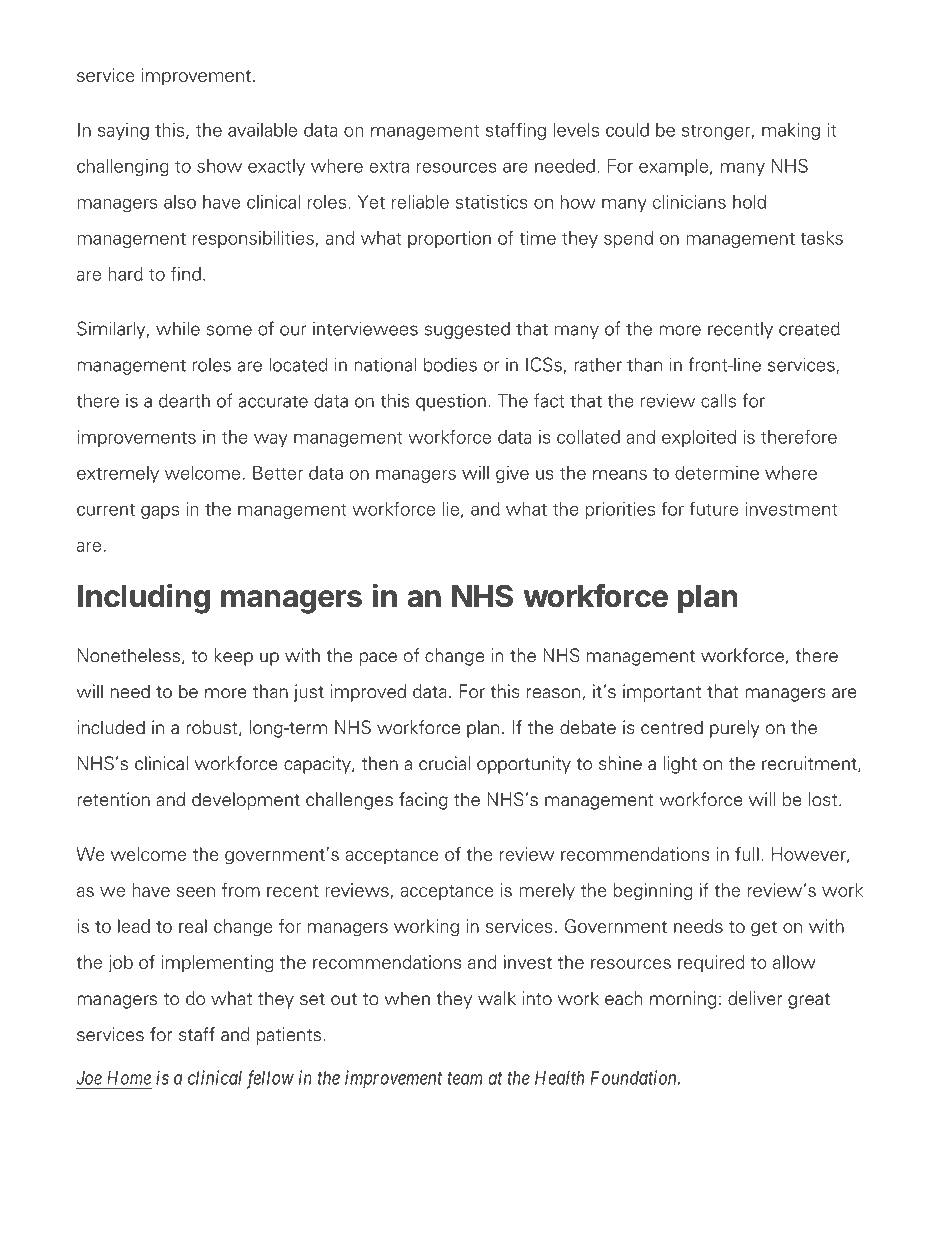  I want to click on show, so click(219, 166).
